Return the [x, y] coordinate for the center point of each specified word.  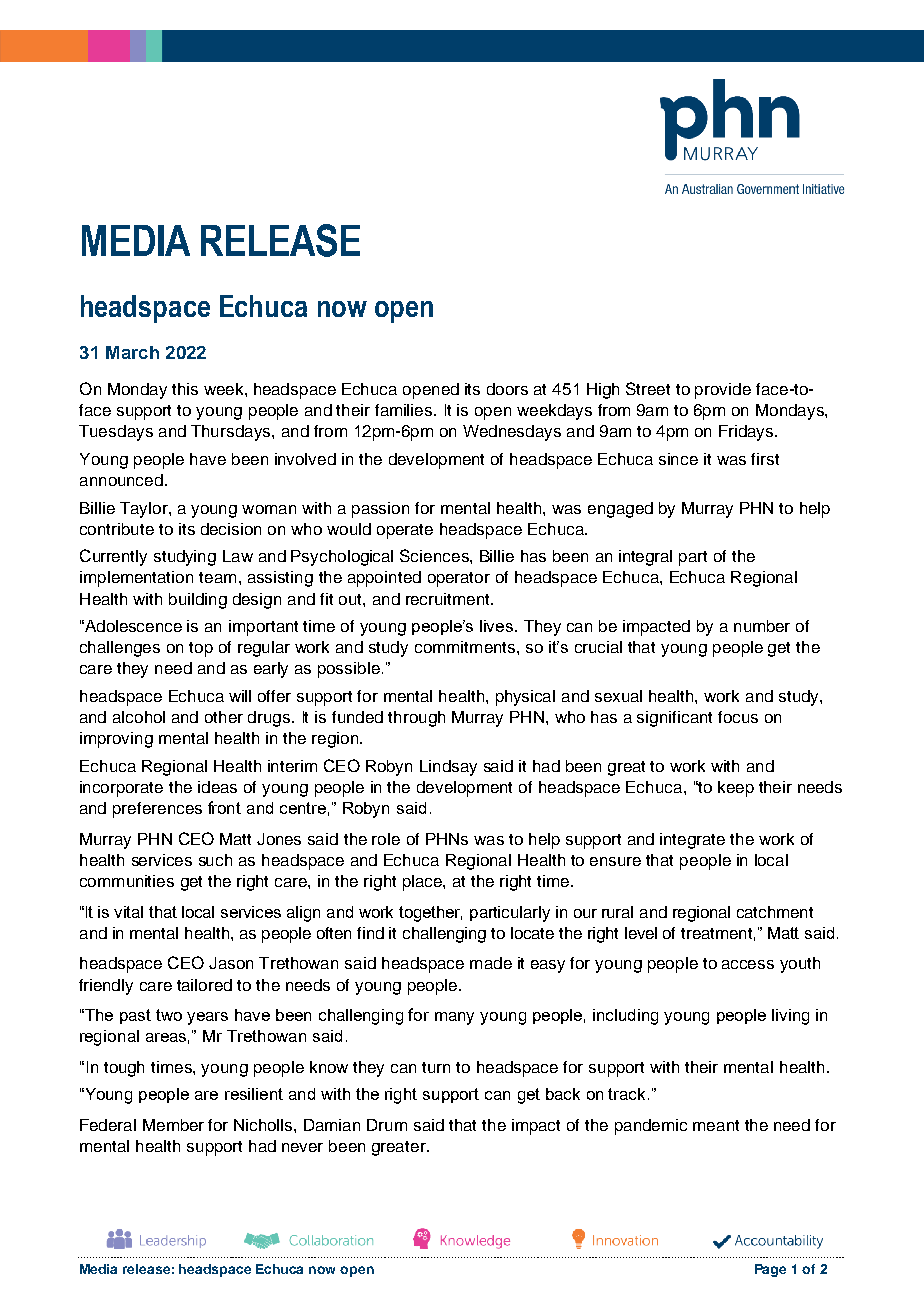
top [201, 649]
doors [507, 389]
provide [723, 391]
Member [173, 1125]
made [491, 963]
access [748, 964]
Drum [387, 1125]
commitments [466, 647]
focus [738, 717]
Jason [231, 963]
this [185, 389]
